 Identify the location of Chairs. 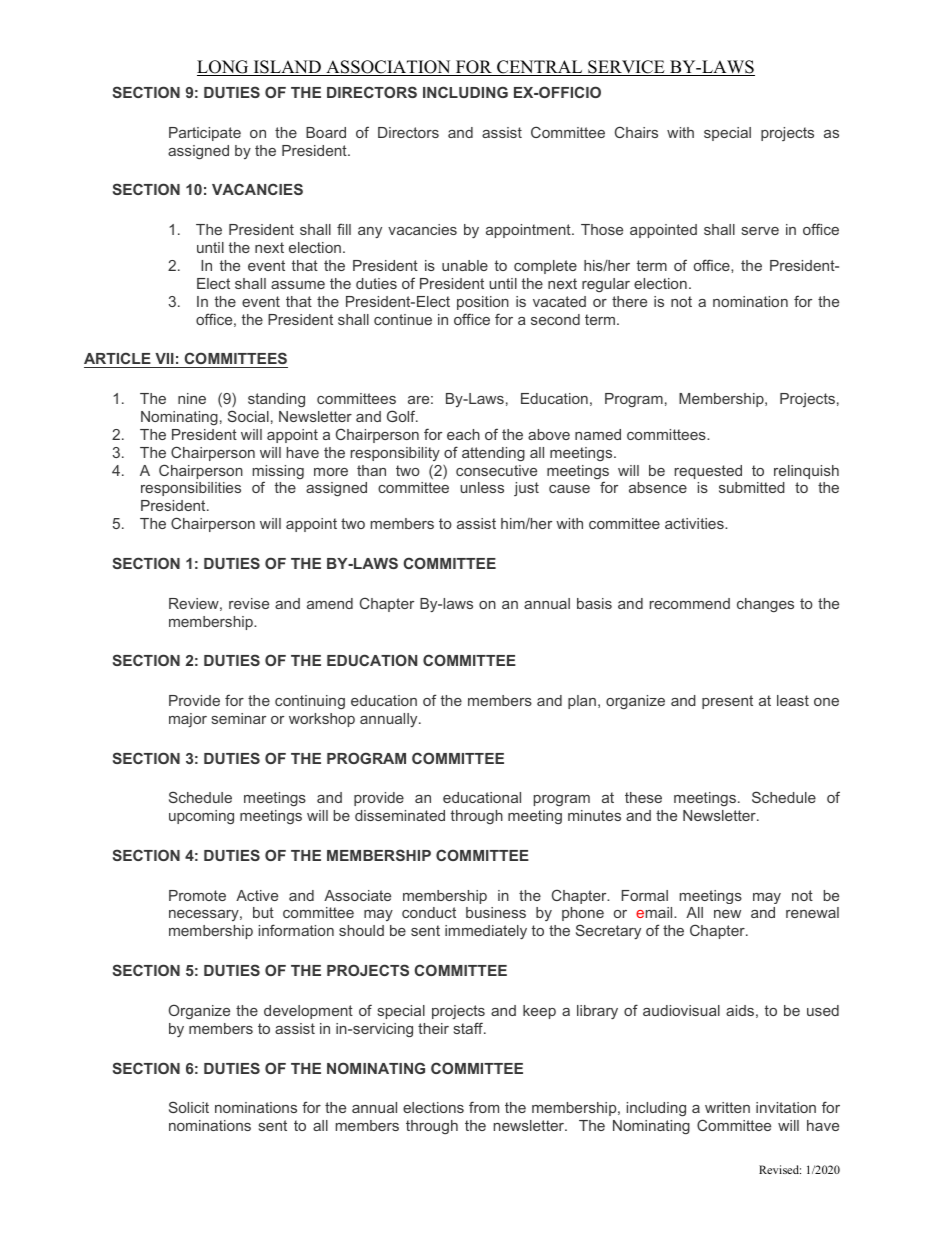
(636, 132).
